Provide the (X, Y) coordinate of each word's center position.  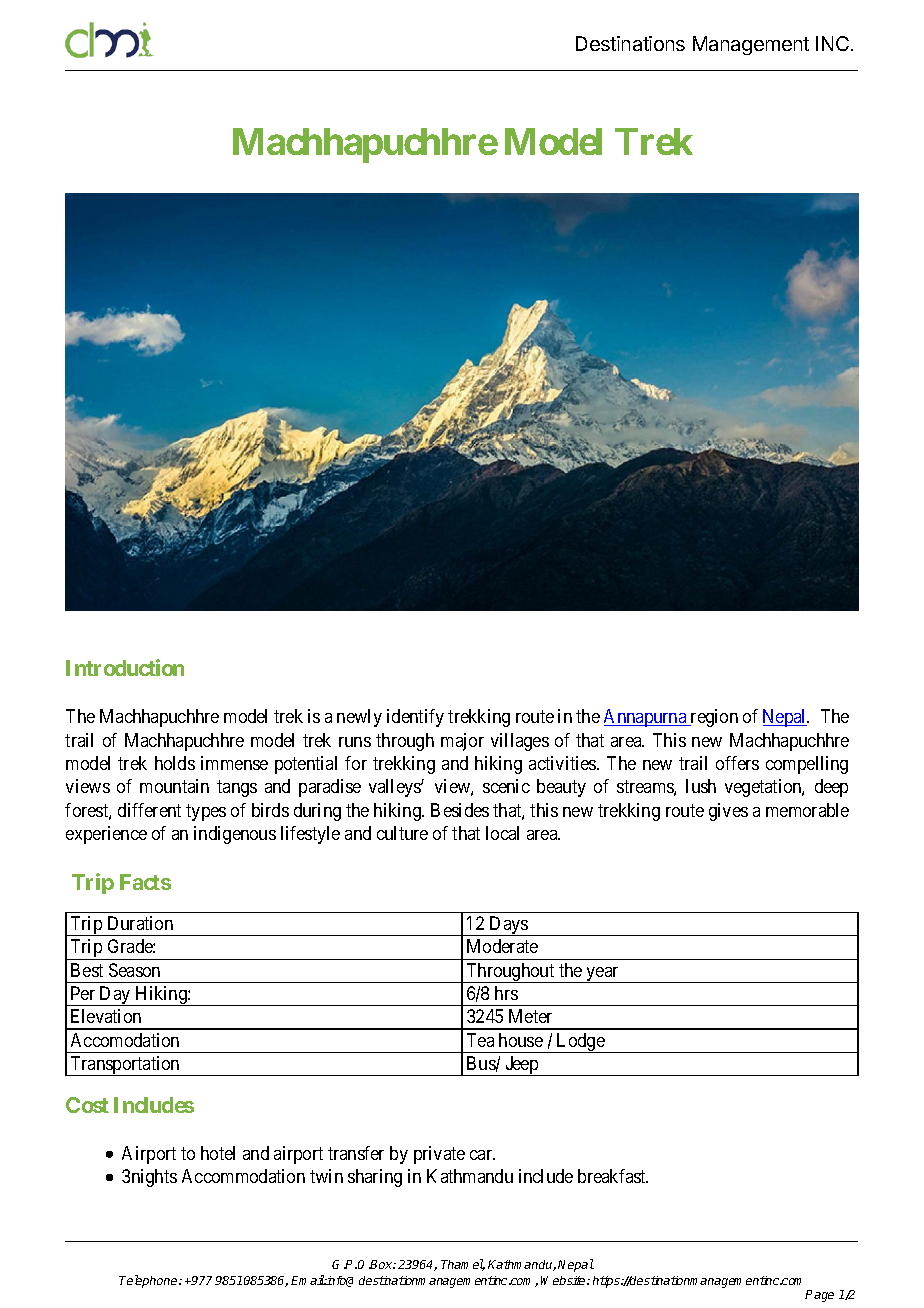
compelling (807, 765)
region (713, 718)
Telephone (149, 1281)
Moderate (502, 946)
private (439, 1155)
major (462, 742)
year (602, 975)
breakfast (613, 1176)
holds (175, 763)
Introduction (125, 667)
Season (134, 970)
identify (415, 718)
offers (737, 763)
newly (359, 718)
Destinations (630, 43)
